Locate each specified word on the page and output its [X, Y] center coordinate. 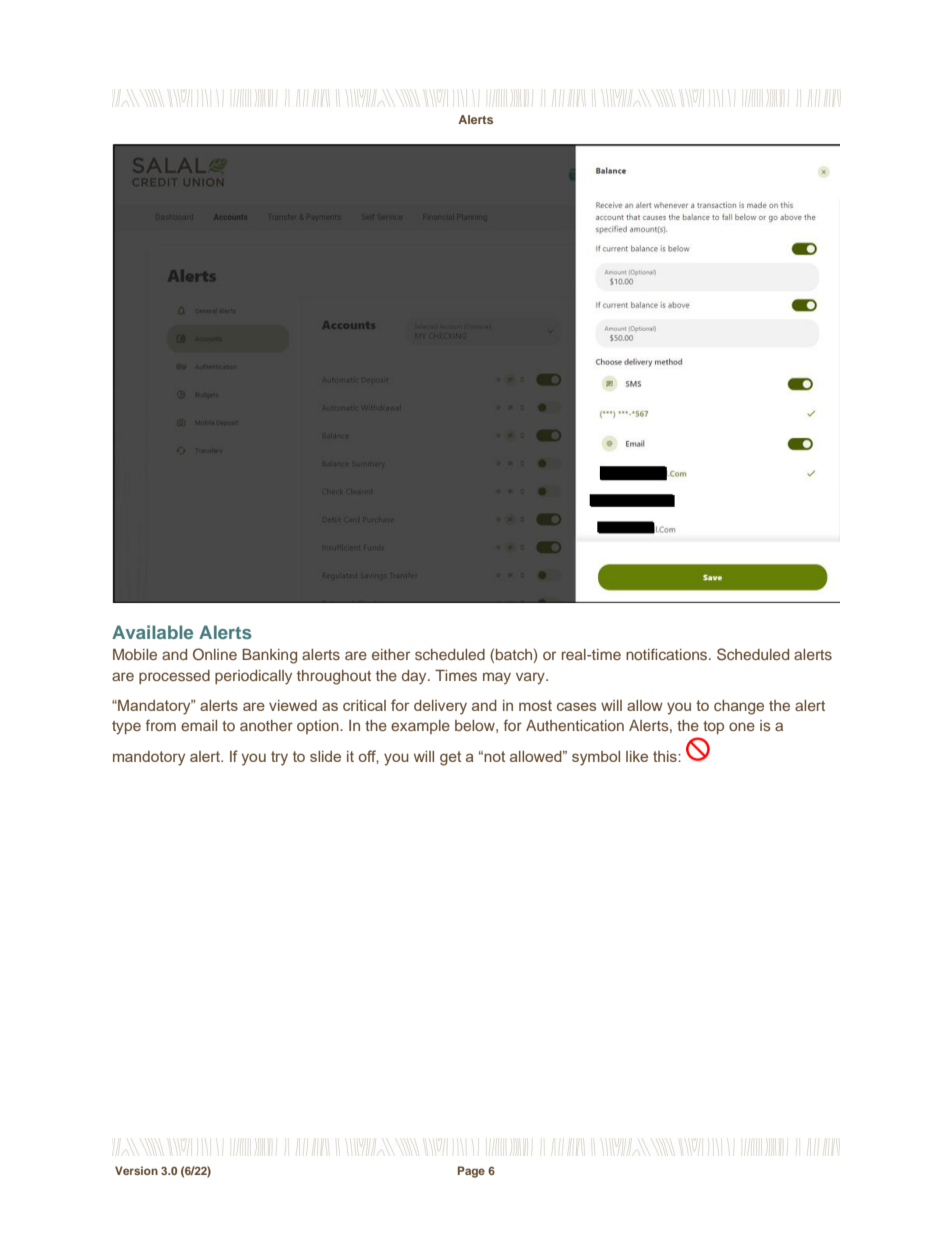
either [391, 654]
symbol [596, 758]
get [450, 758]
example [420, 727]
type [126, 728]
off [369, 757]
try [279, 758]
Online [215, 654]
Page [471, 1172]
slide [325, 756]
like [637, 756]
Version [136, 1170]
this [666, 756]
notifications [668, 654]
